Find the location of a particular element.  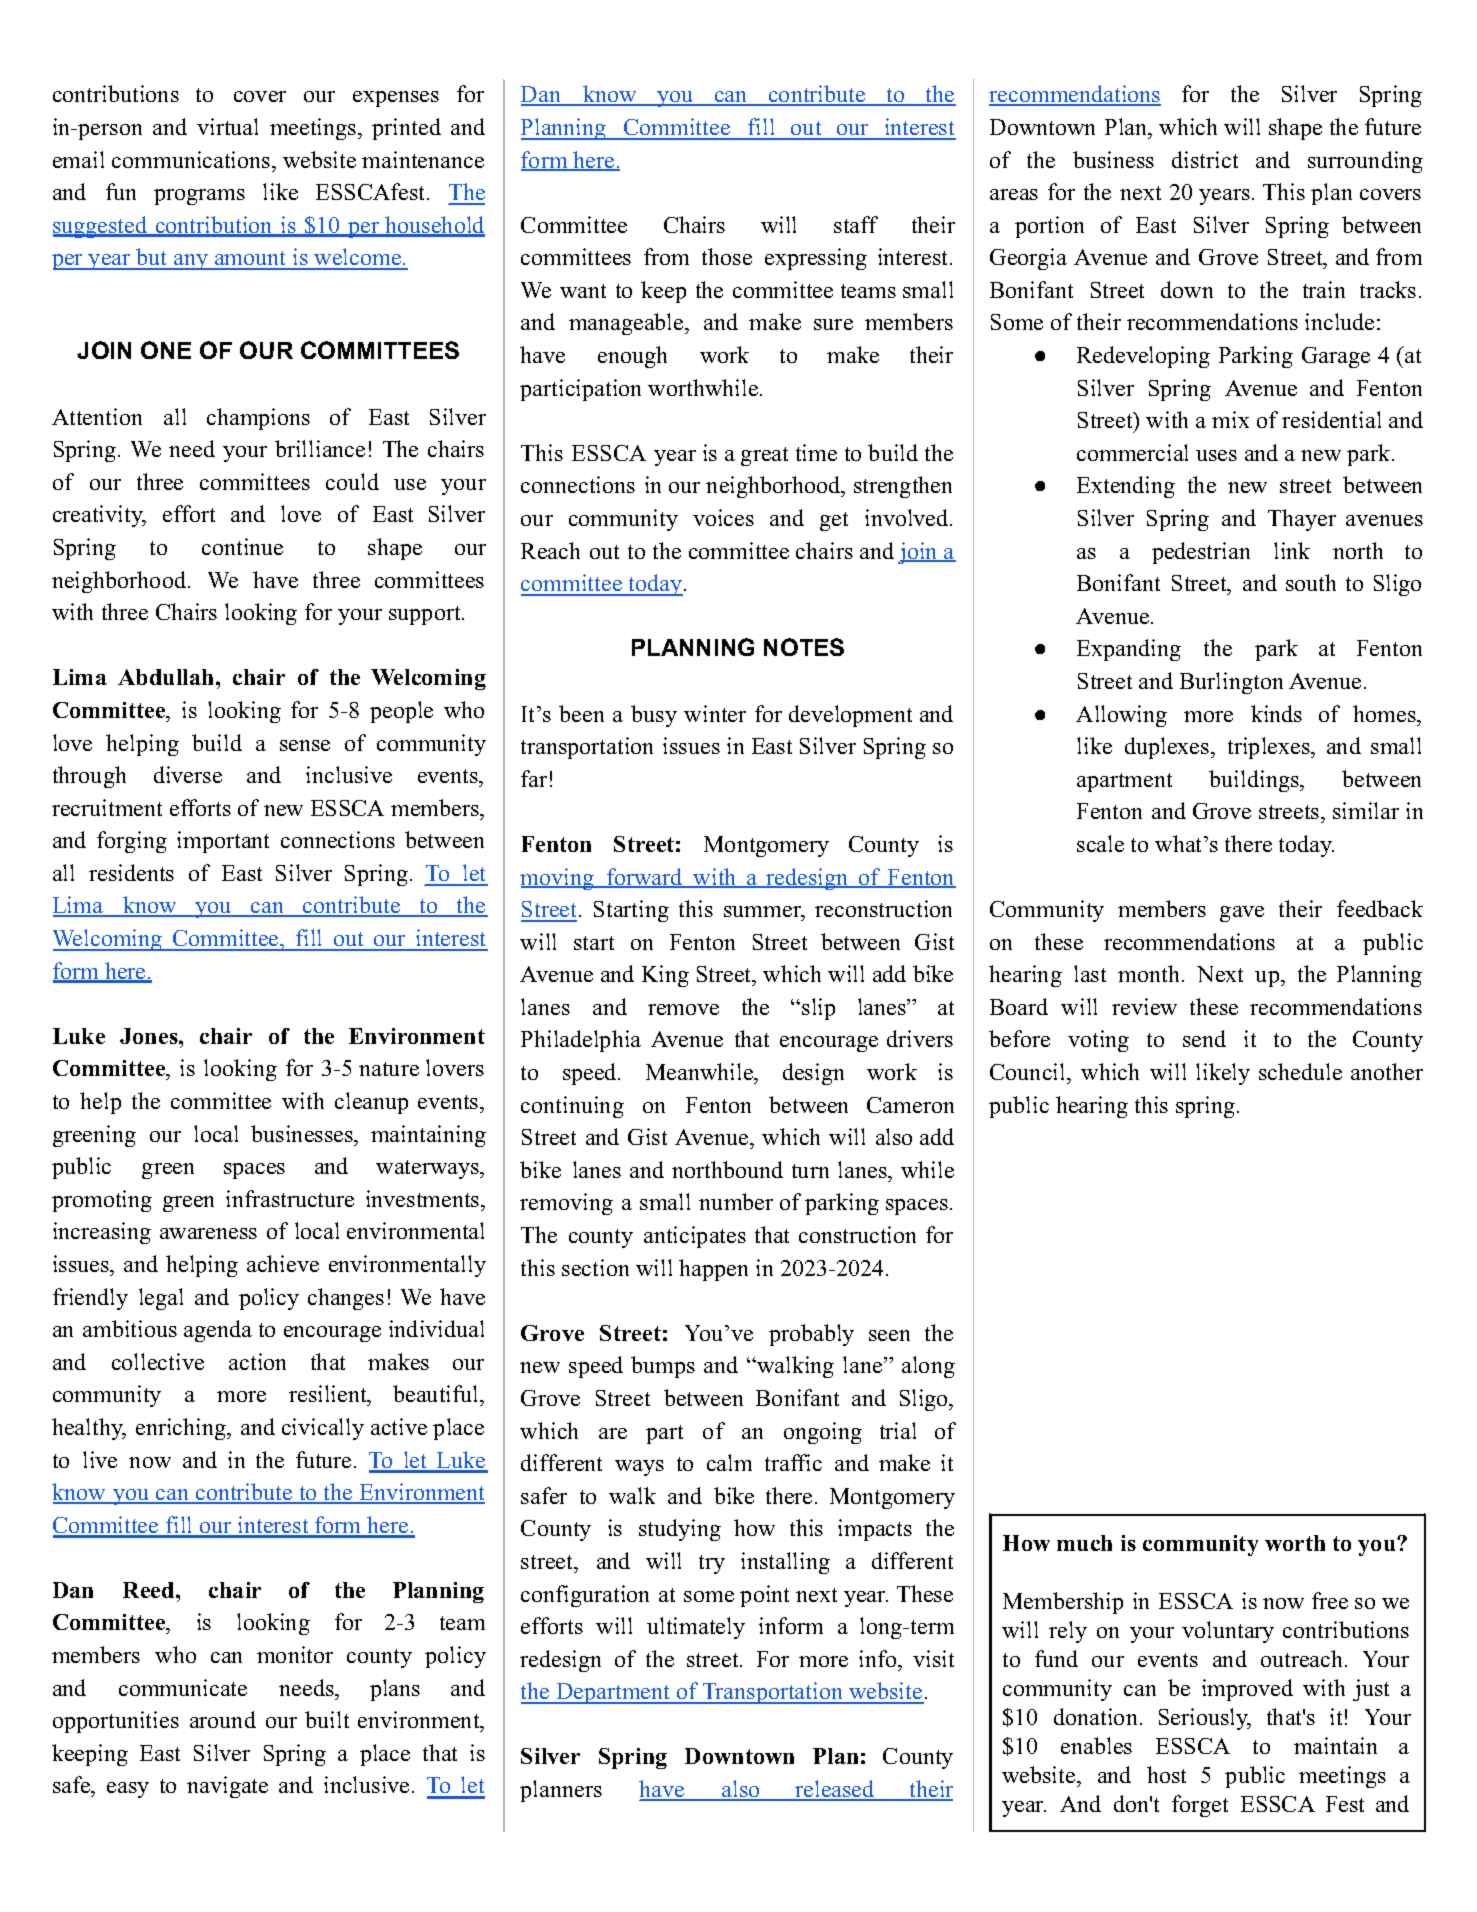

winter is located at coordinates (715, 713).
